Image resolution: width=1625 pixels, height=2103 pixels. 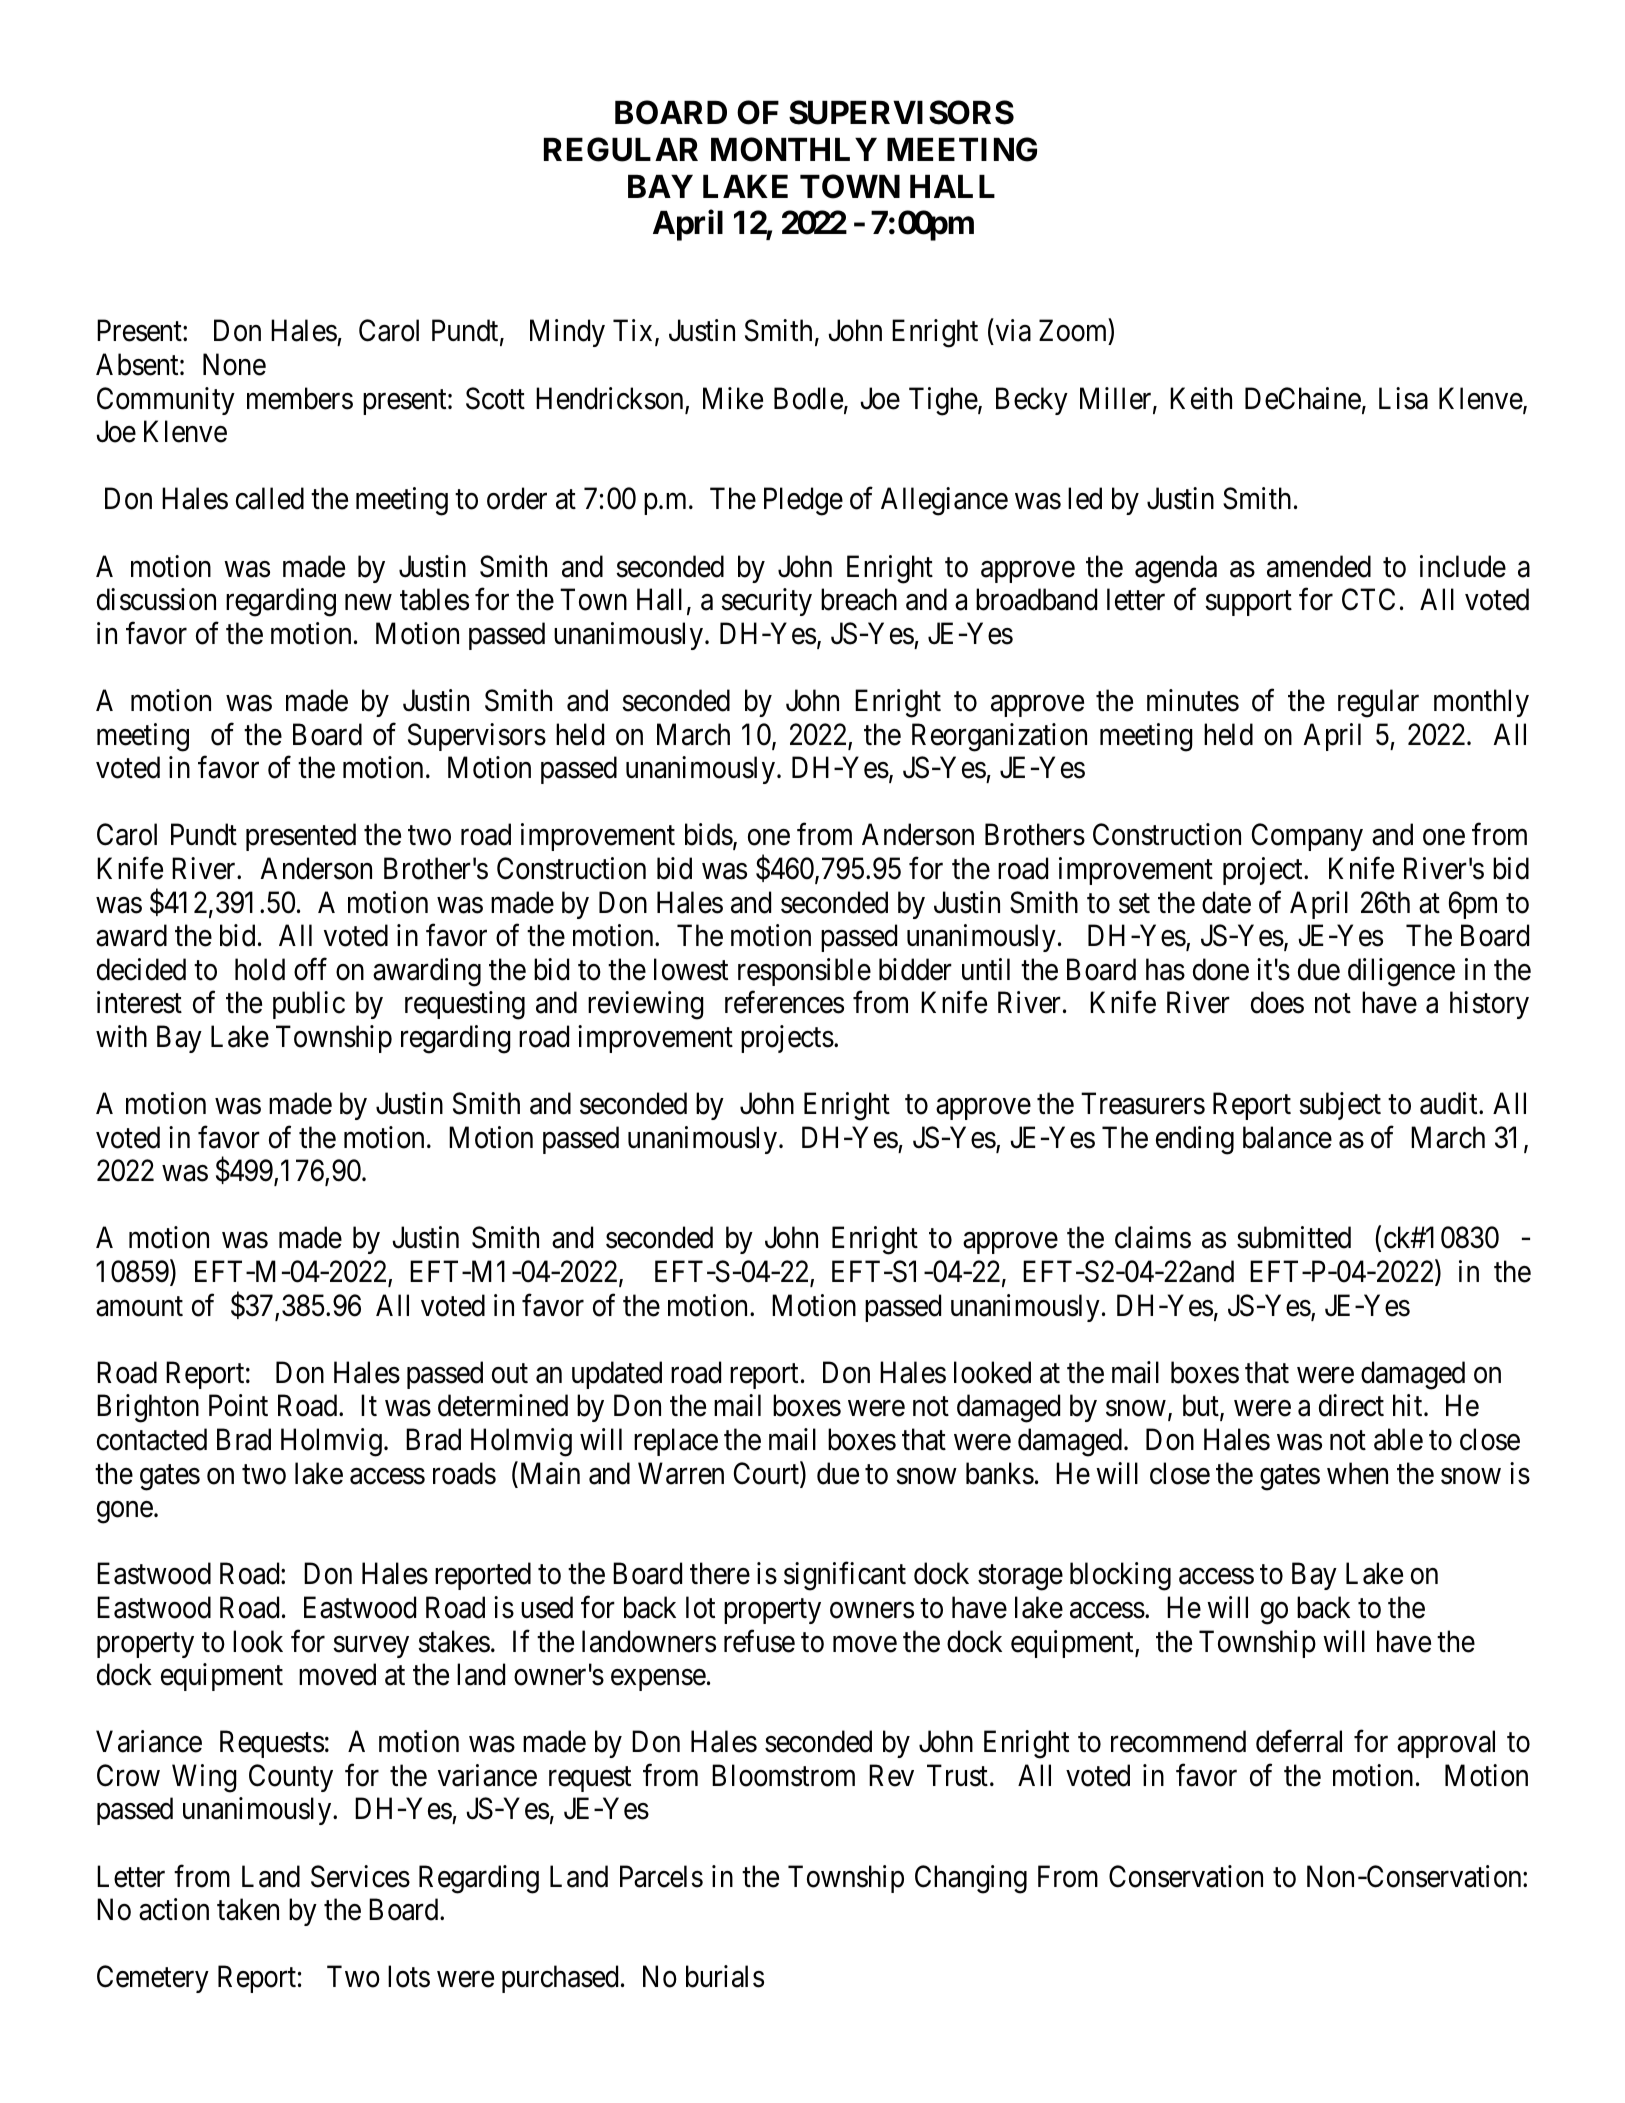 I want to click on significant, so click(x=845, y=1576).
